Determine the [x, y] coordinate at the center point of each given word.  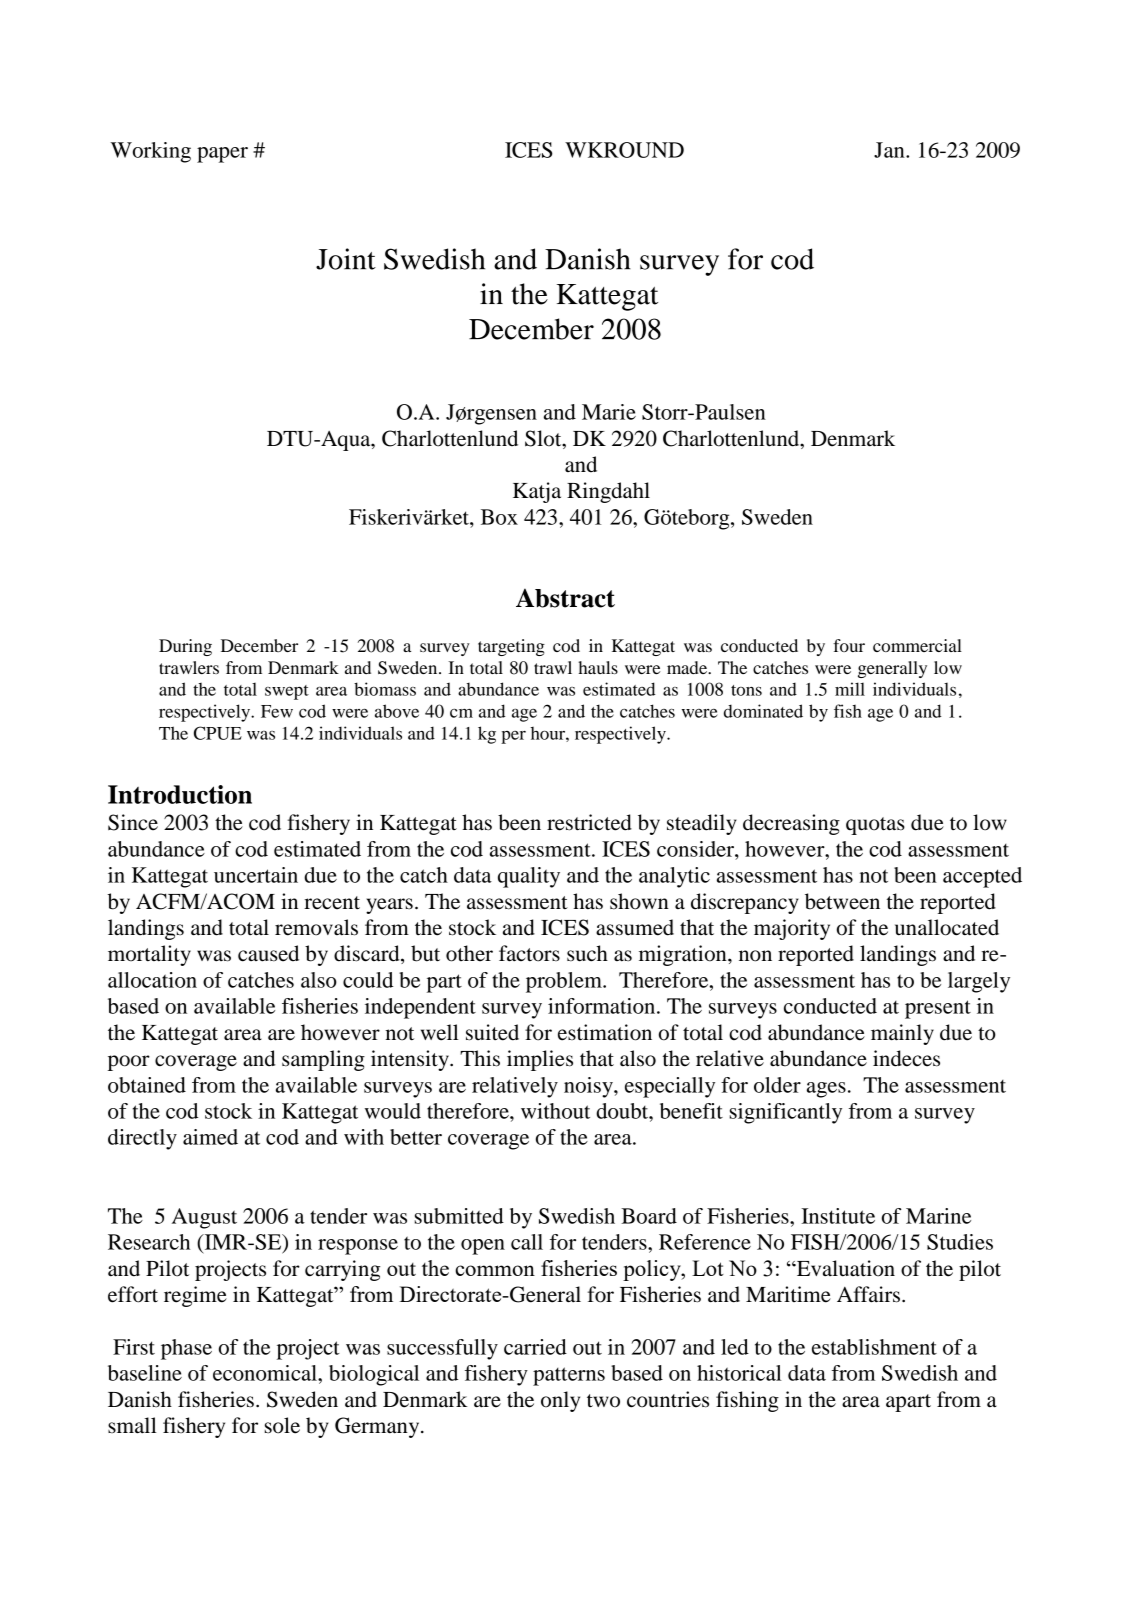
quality [529, 877]
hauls [598, 667]
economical [266, 1373]
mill [850, 689]
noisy [589, 1087]
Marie [609, 412]
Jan [890, 150]
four [849, 645]
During [185, 647]
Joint [346, 259]
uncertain [256, 875]
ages [826, 1090]
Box [499, 517]
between [842, 901]
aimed [210, 1137]
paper [222, 155]
